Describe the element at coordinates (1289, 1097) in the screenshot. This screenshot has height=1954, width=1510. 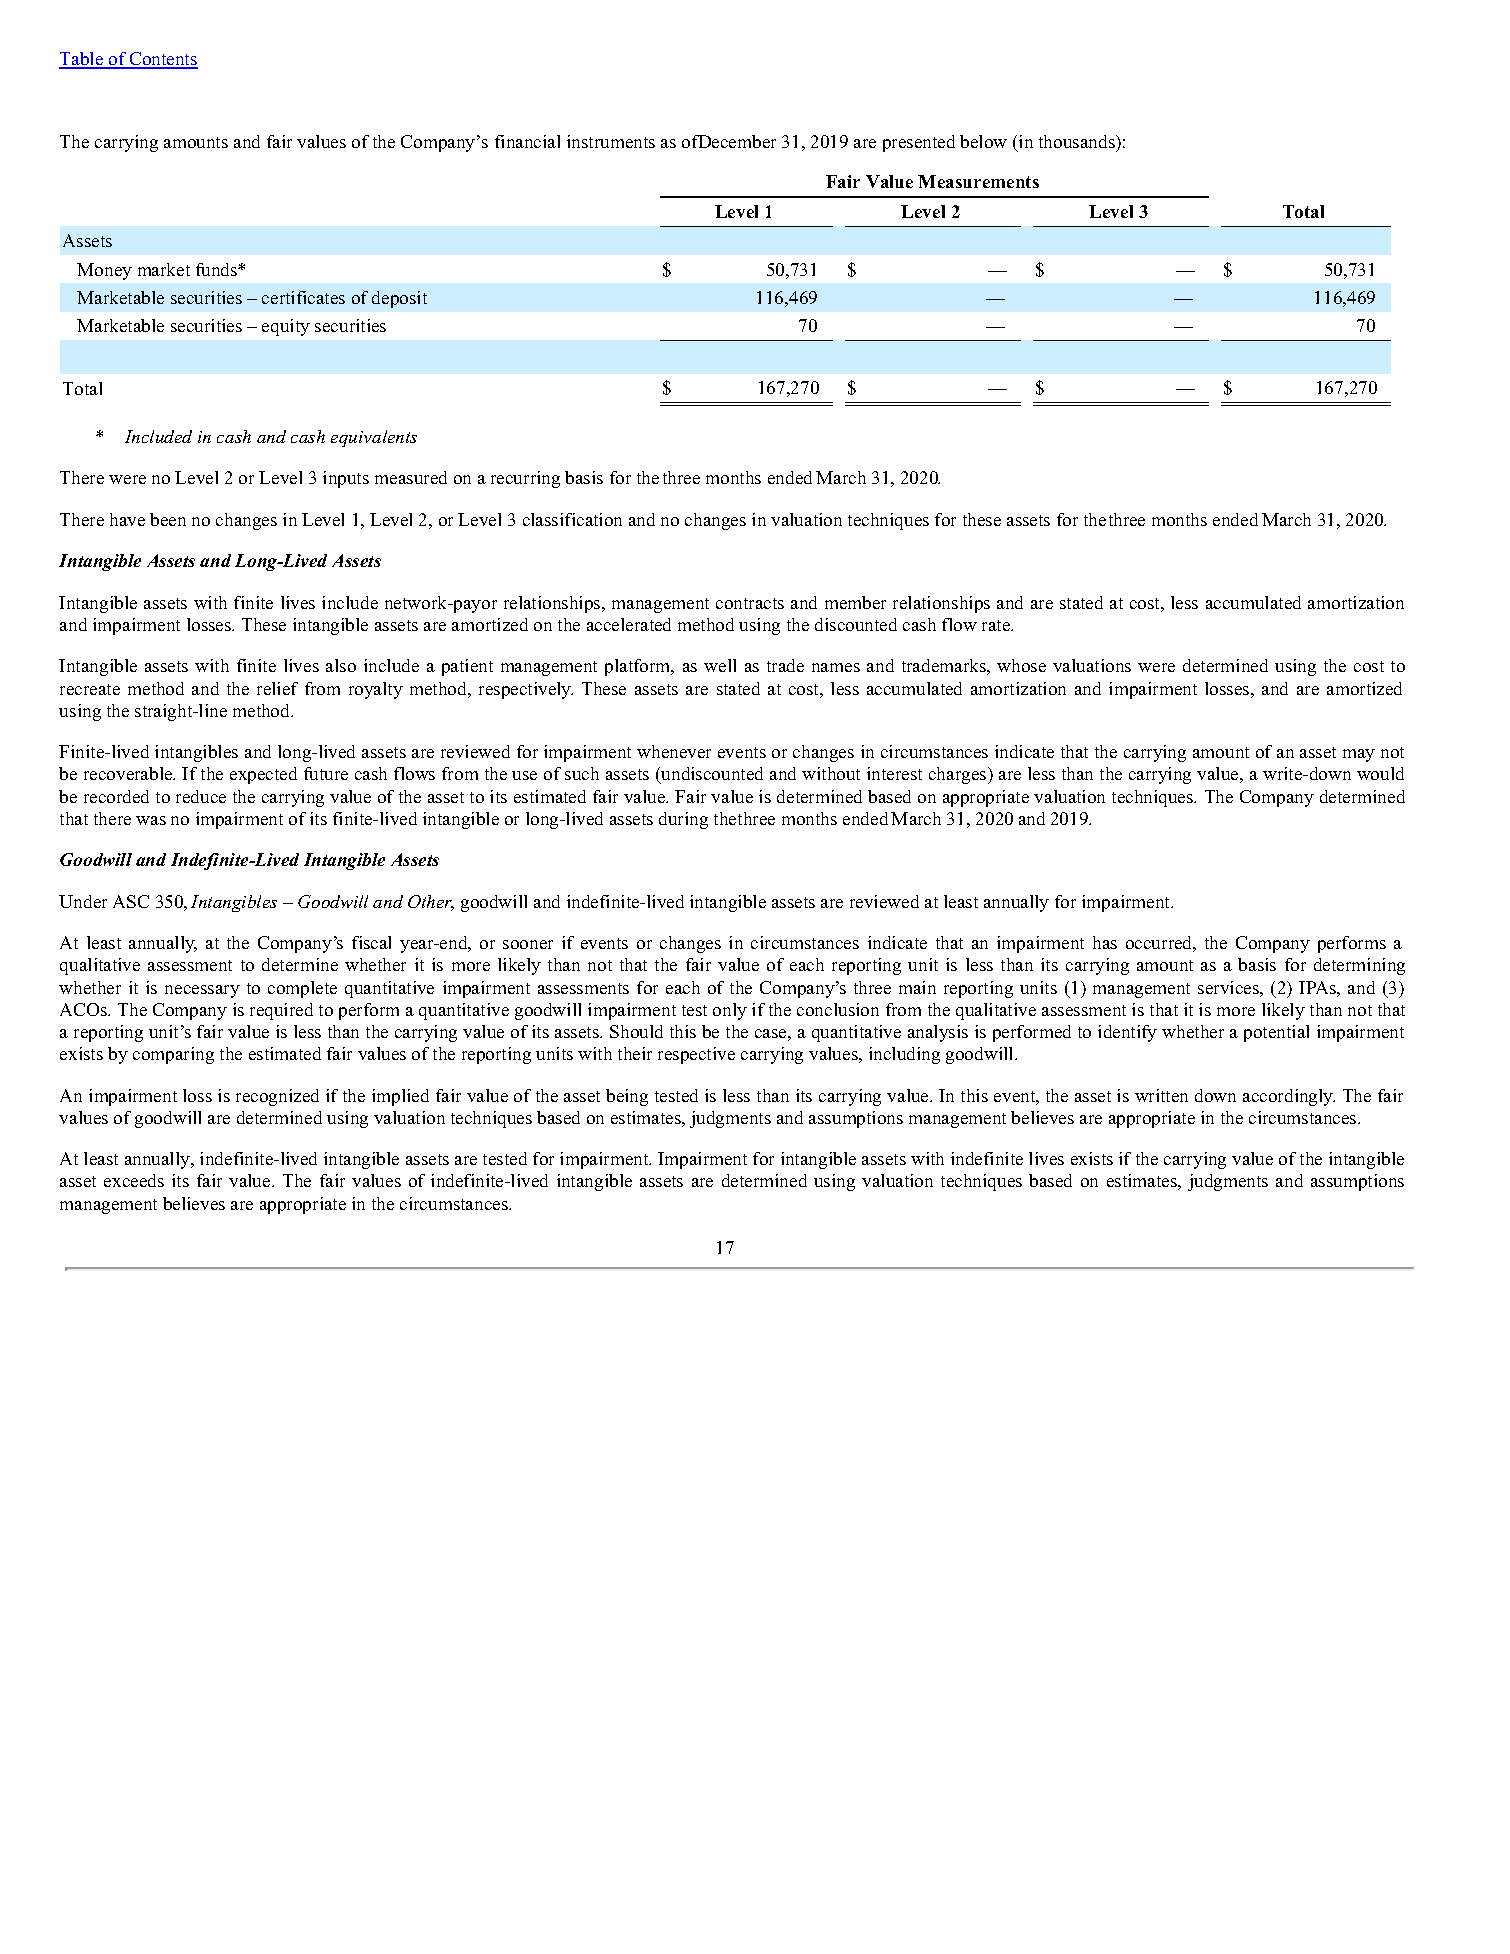
I see `accordingly` at that location.
